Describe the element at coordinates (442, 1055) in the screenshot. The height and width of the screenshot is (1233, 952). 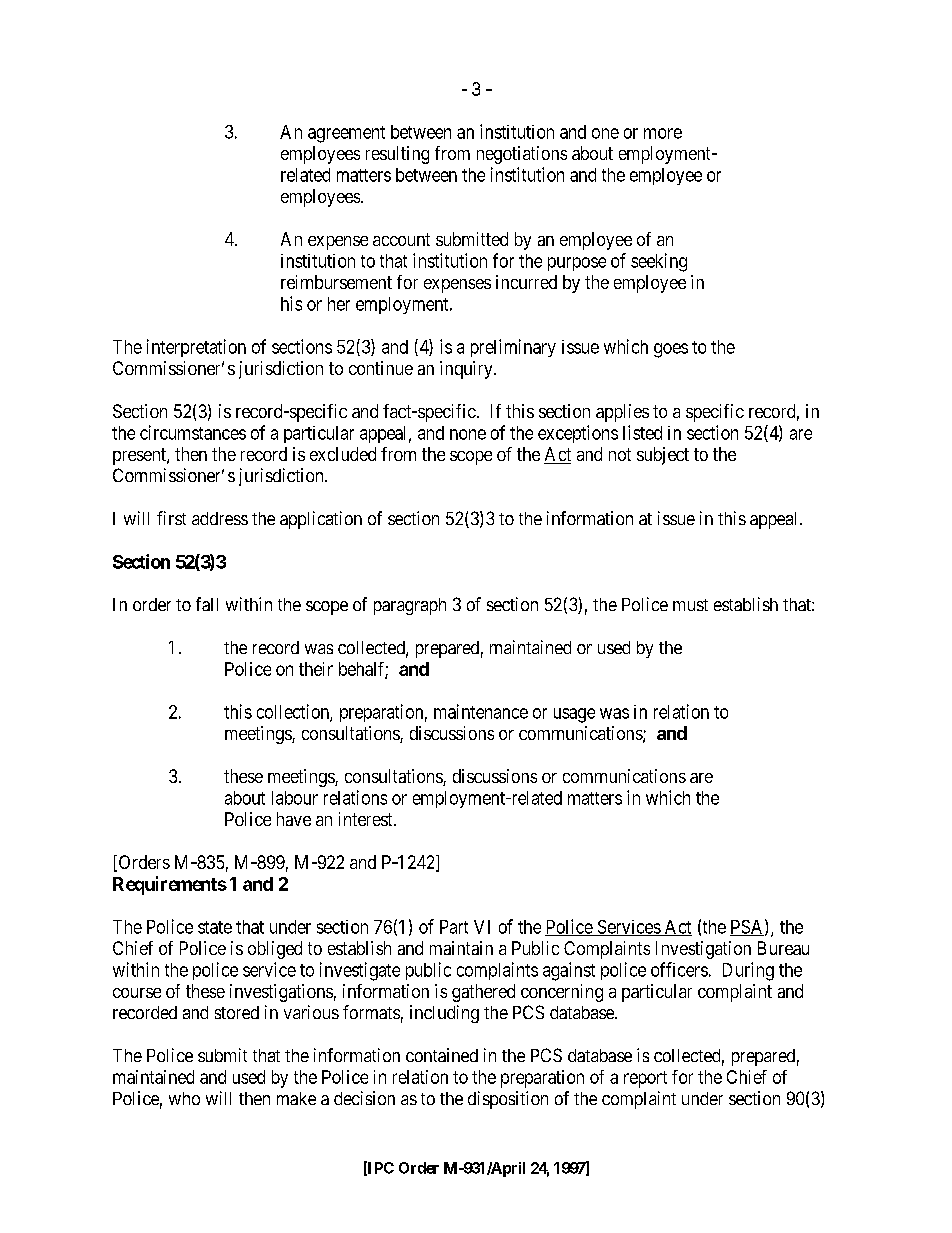
I see `contained` at that location.
